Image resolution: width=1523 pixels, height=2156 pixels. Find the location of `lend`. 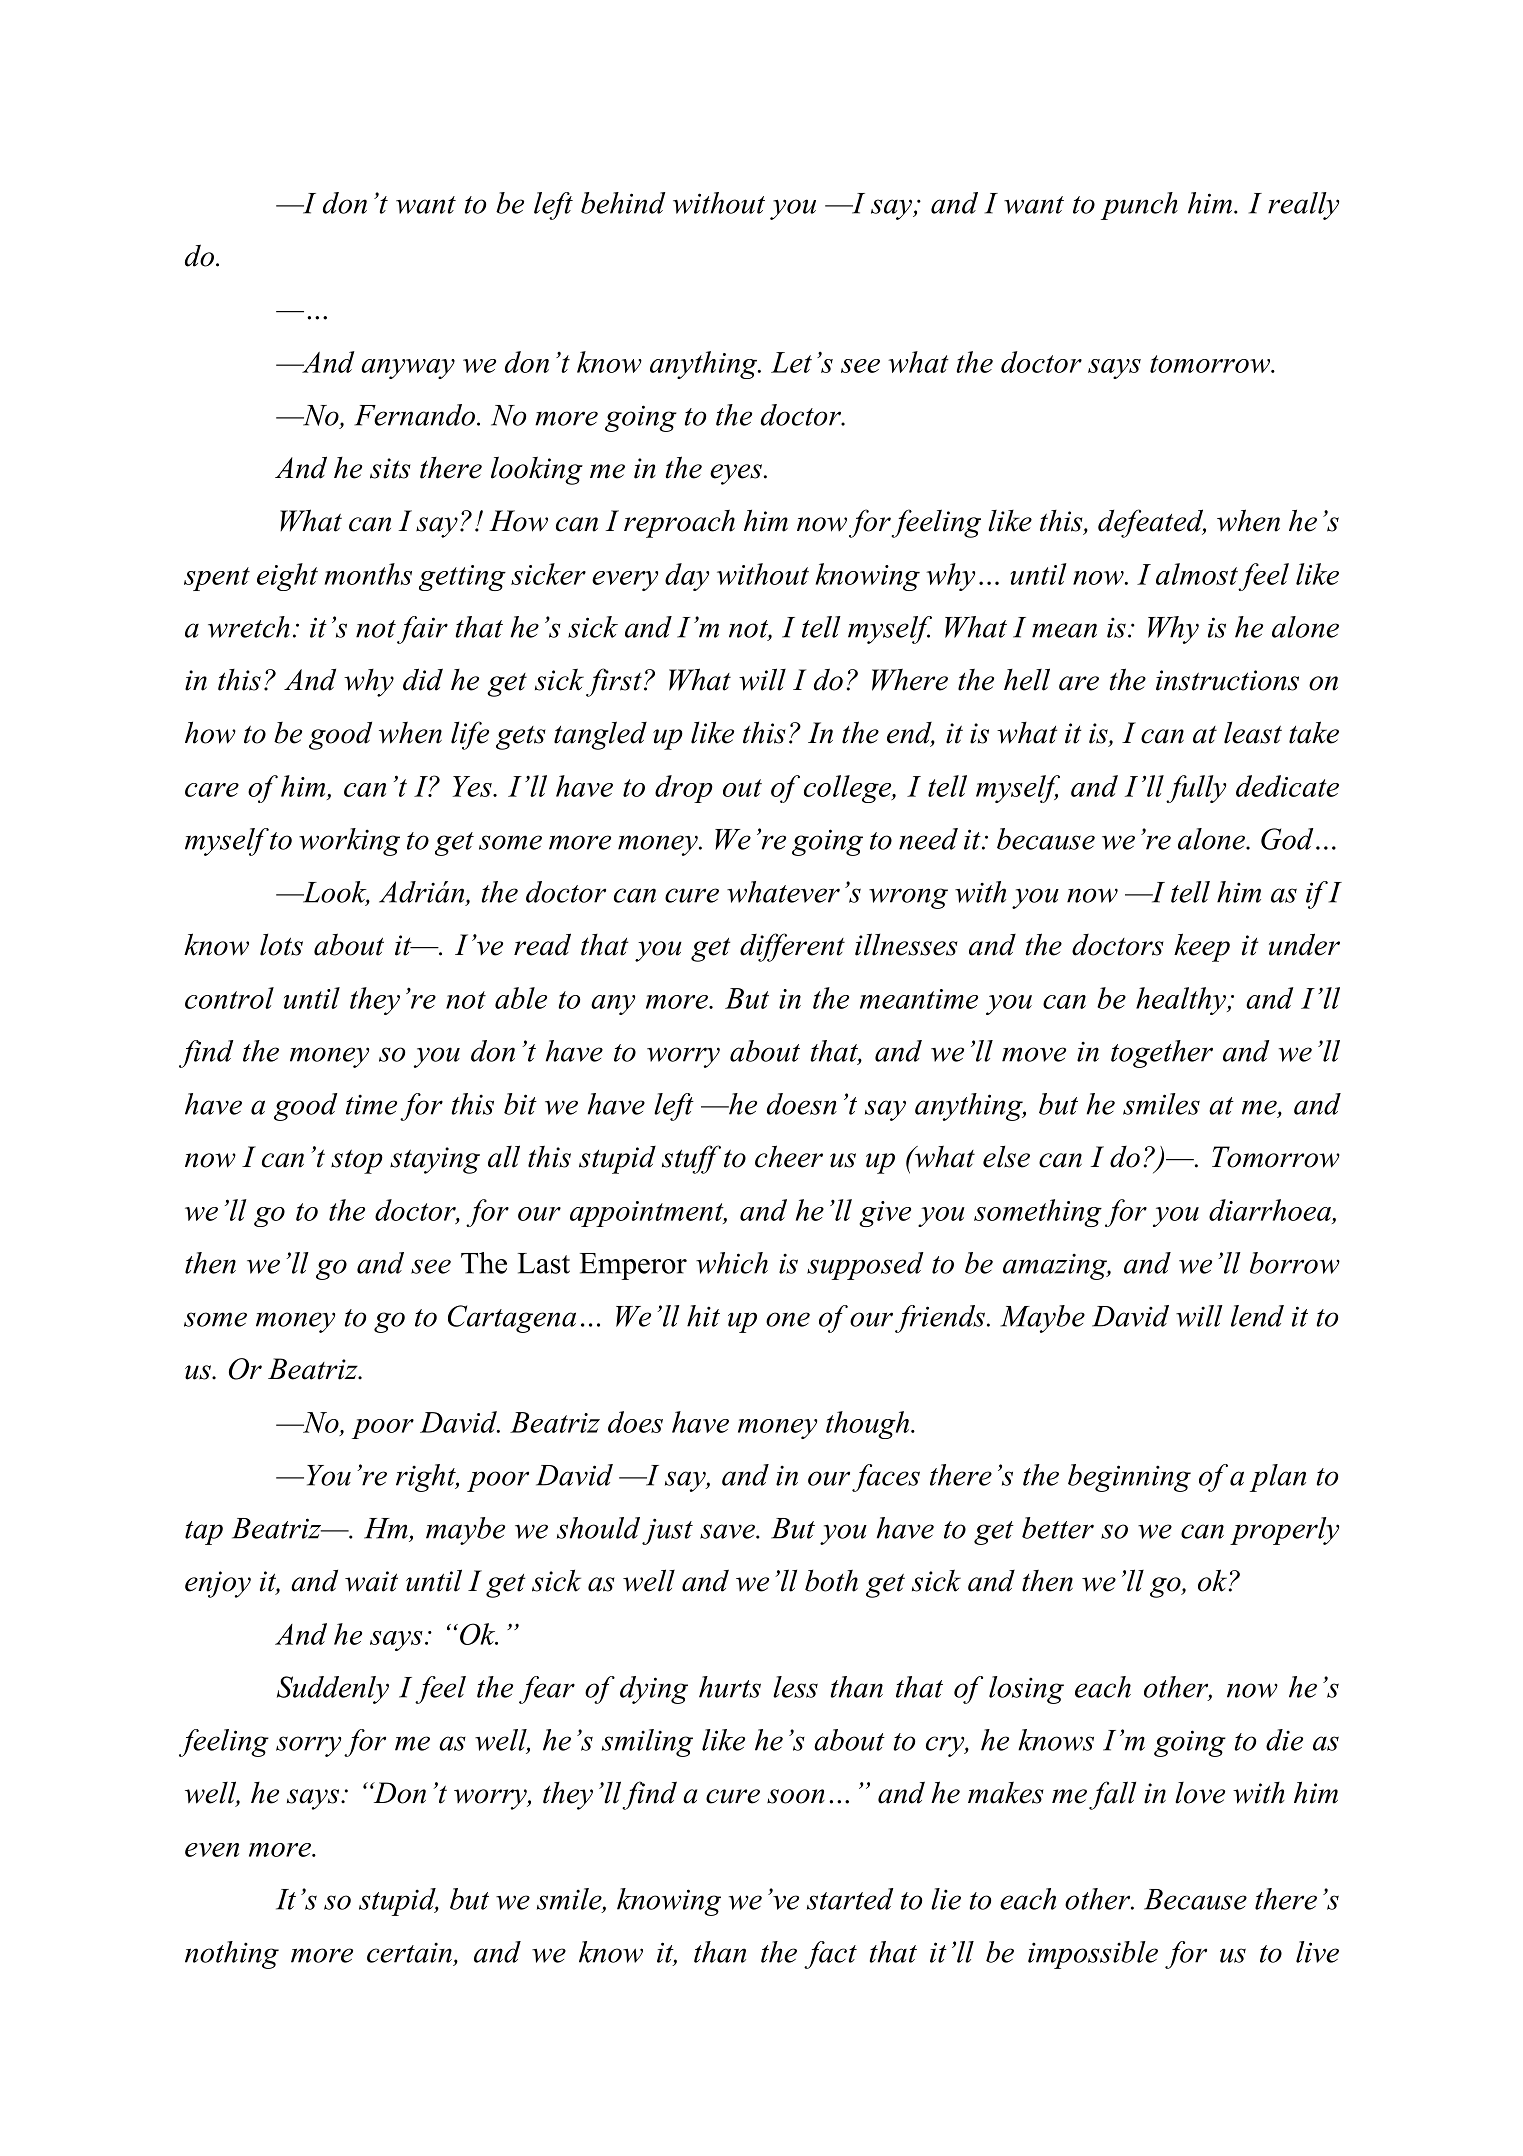

lend is located at coordinates (1257, 1316).
